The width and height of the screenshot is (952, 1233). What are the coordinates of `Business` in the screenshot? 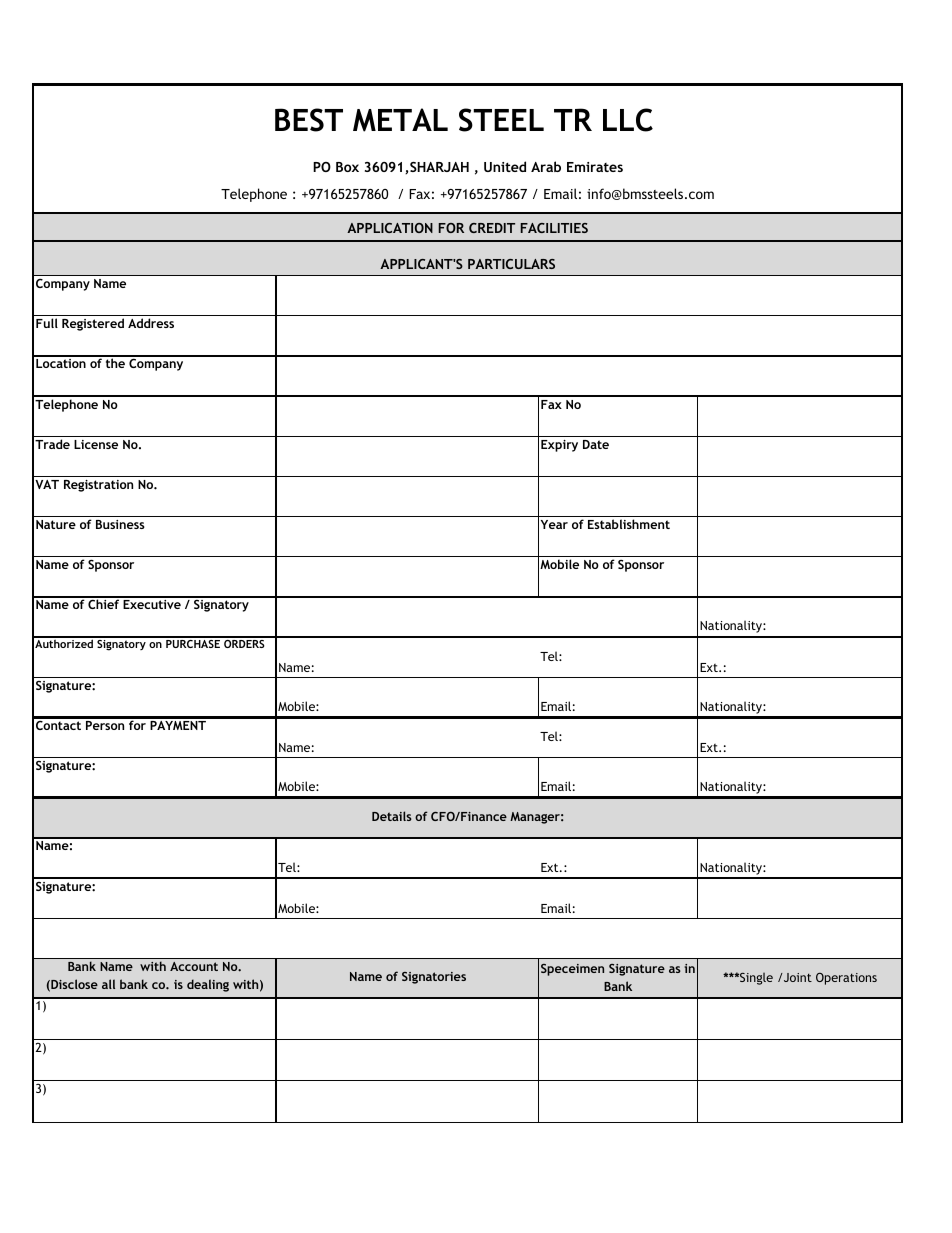 It's located at (120, 524).
